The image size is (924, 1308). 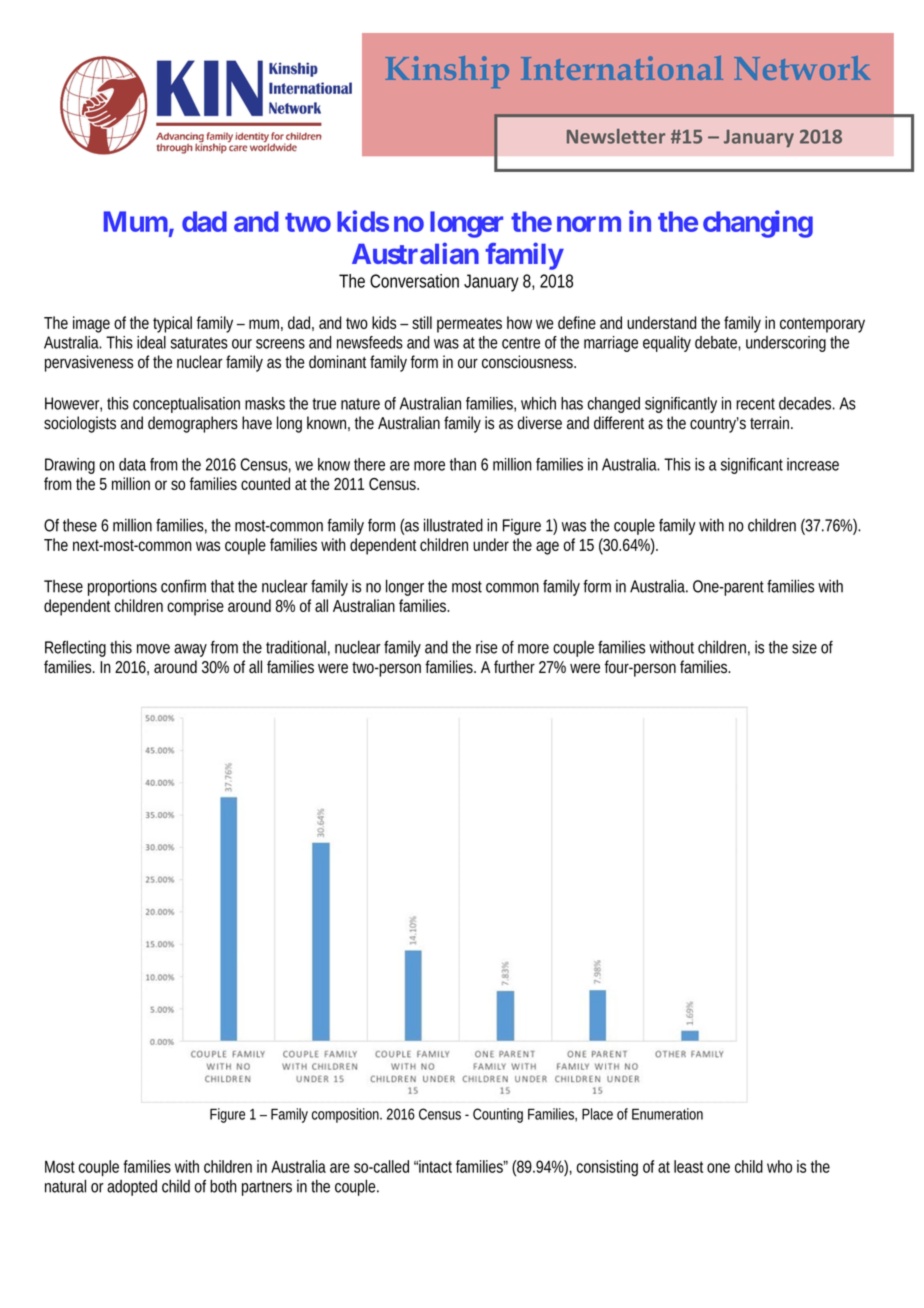 What do you see at coordinates (447, 72) in the document?
I see `Kinship` at bounding box center [447, 72].
